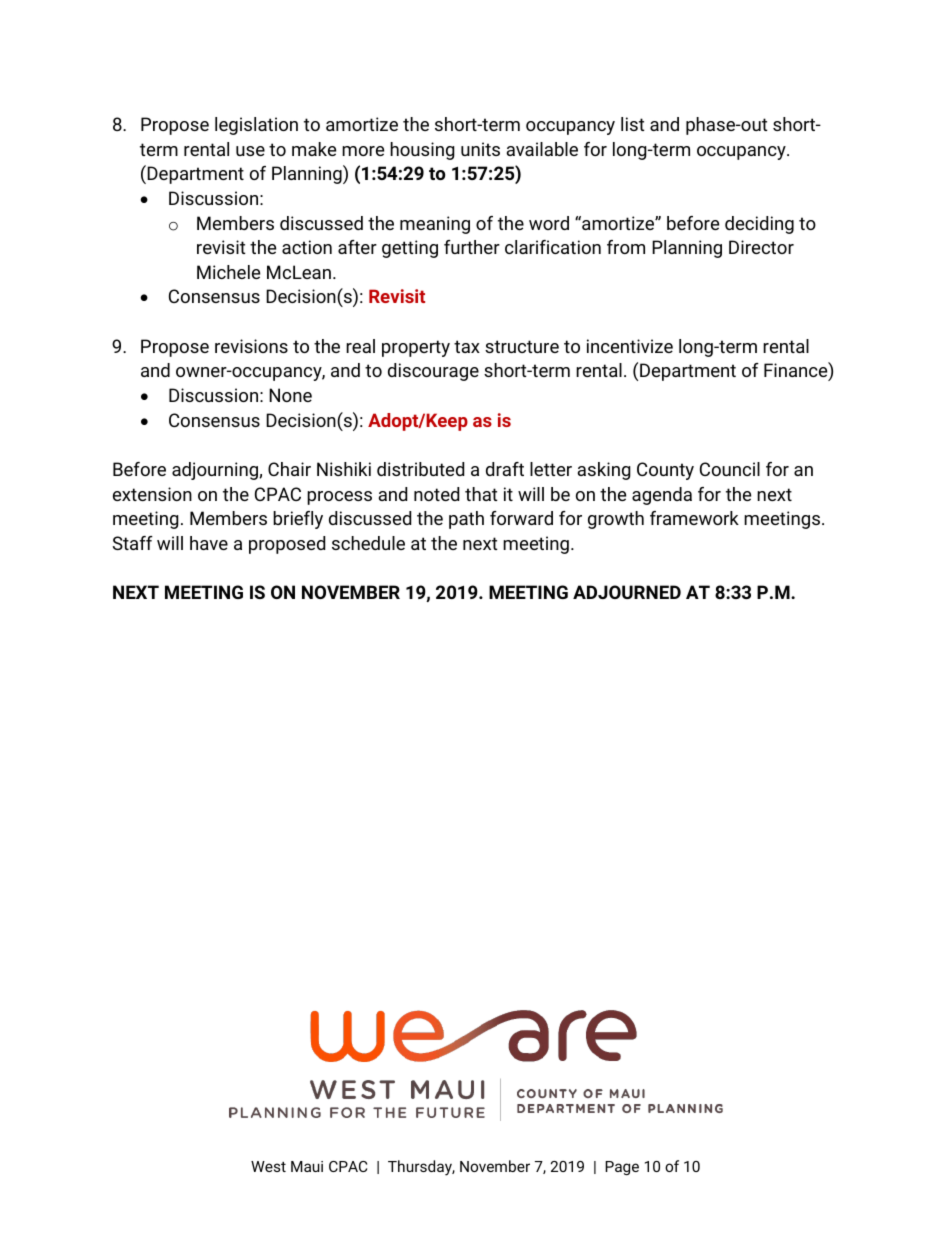  I want to click on Page, so click(622, 1168).
